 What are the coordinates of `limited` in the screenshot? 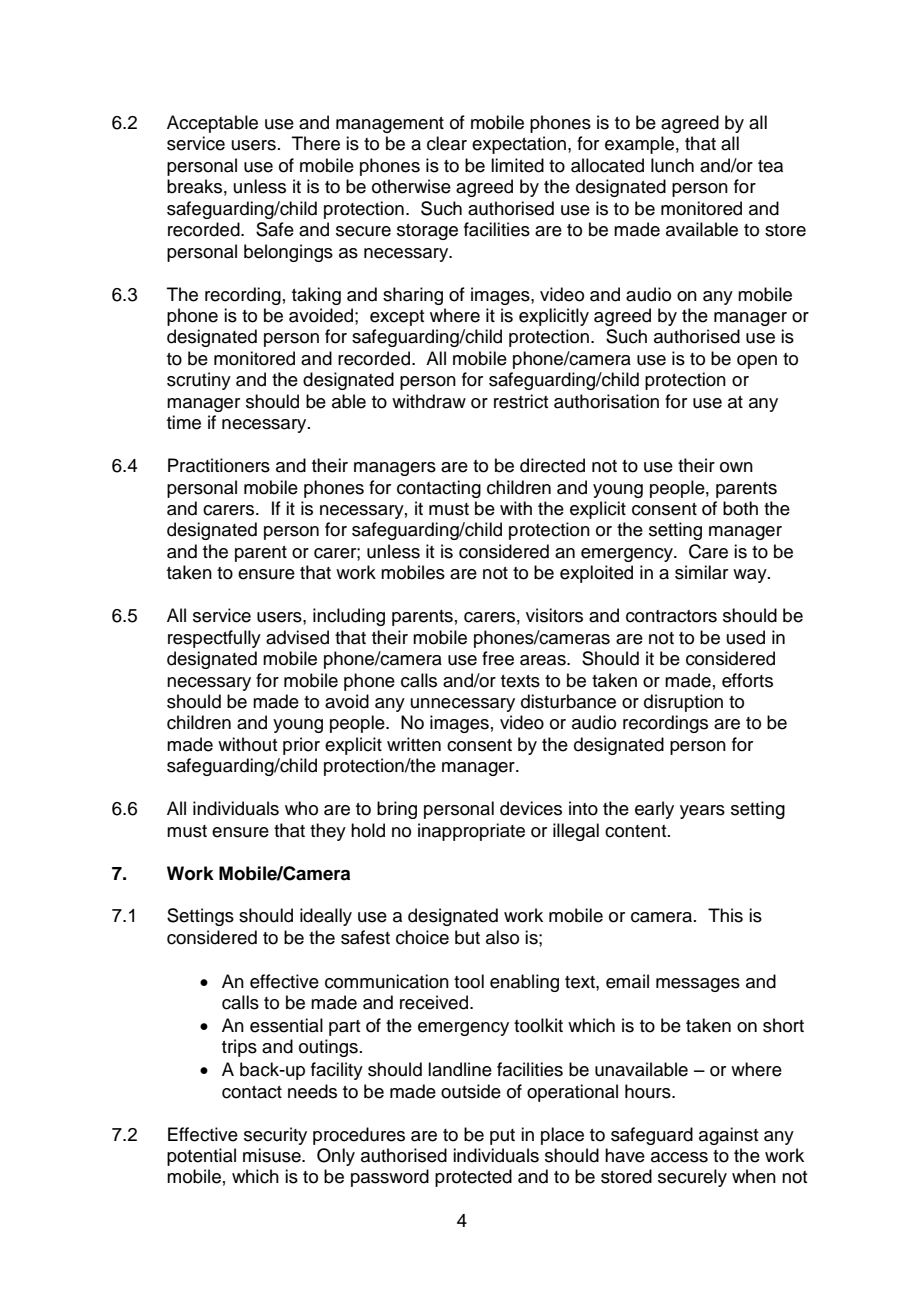 It's located at (517, 165).
